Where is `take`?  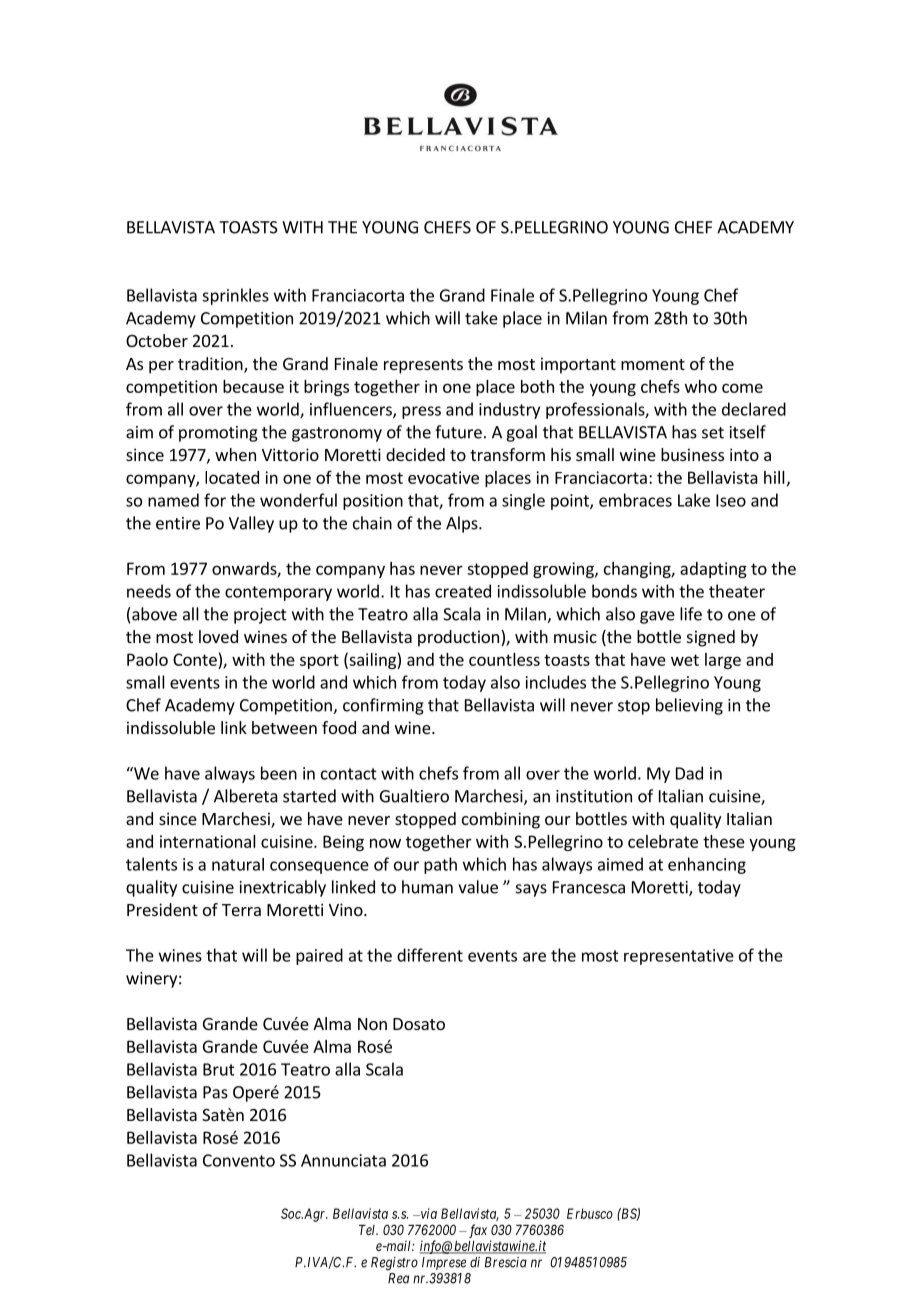
take is located at coordinates (481, 318).
